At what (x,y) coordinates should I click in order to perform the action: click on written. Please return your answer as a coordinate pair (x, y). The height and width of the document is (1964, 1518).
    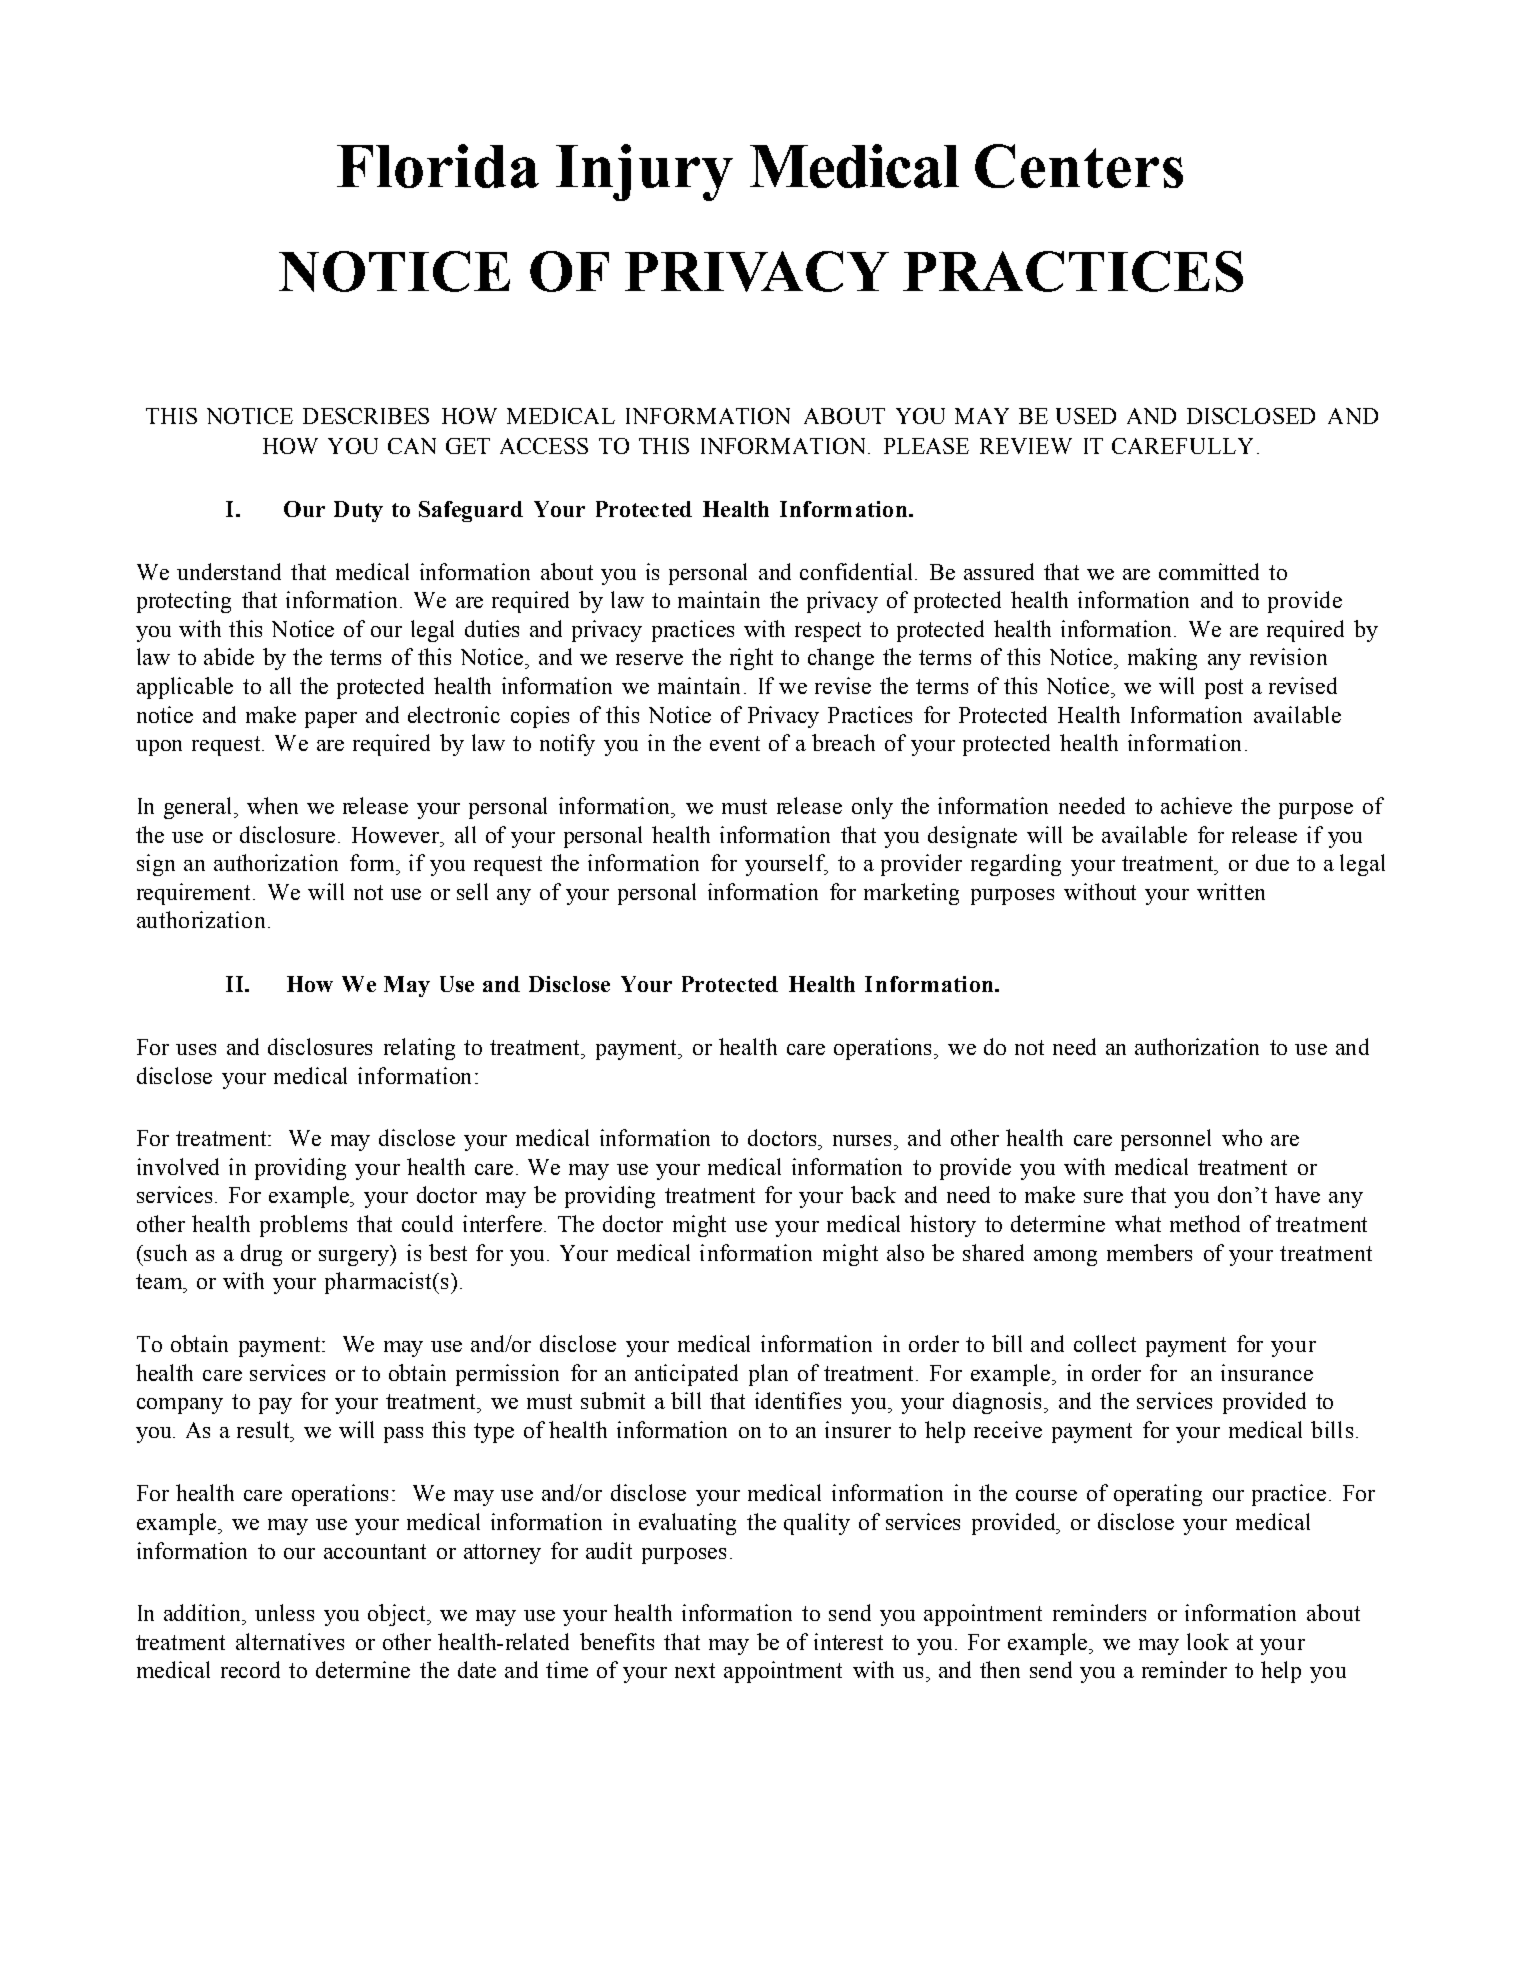
    Looking at the image, I should click on (1231, 891).
